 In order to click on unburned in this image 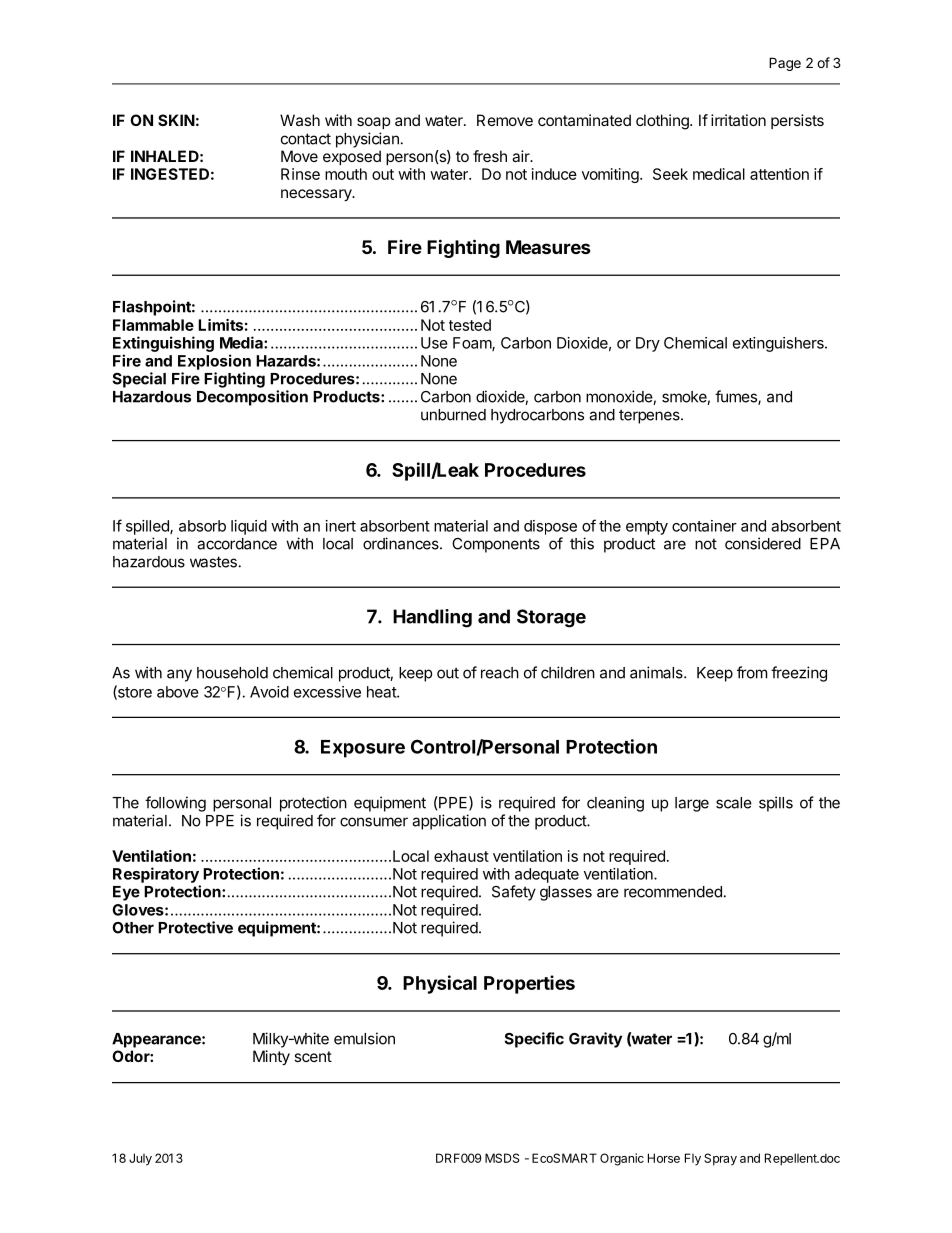, I will do `click(453, 415)`.
